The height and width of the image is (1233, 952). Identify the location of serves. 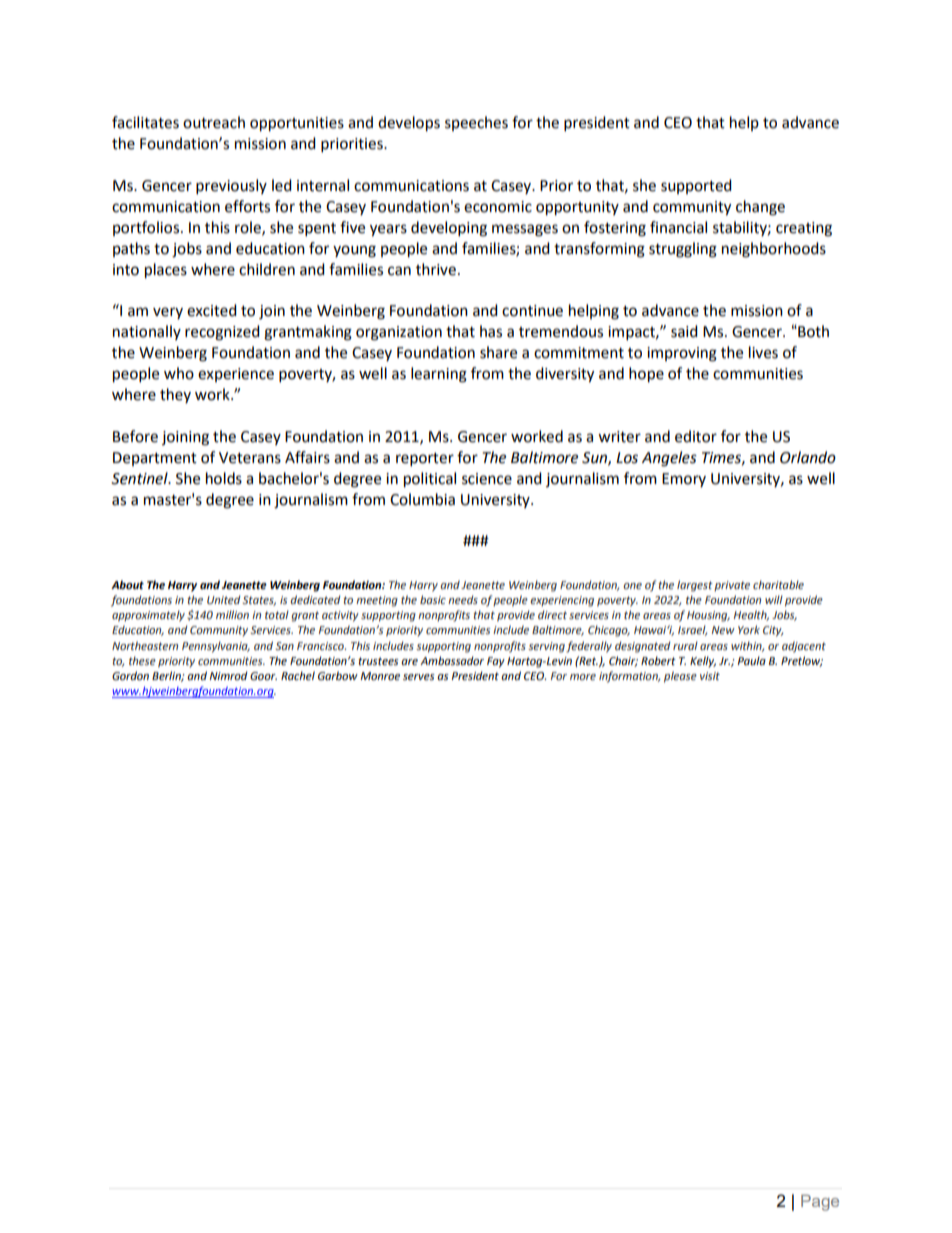
(419, 677).
